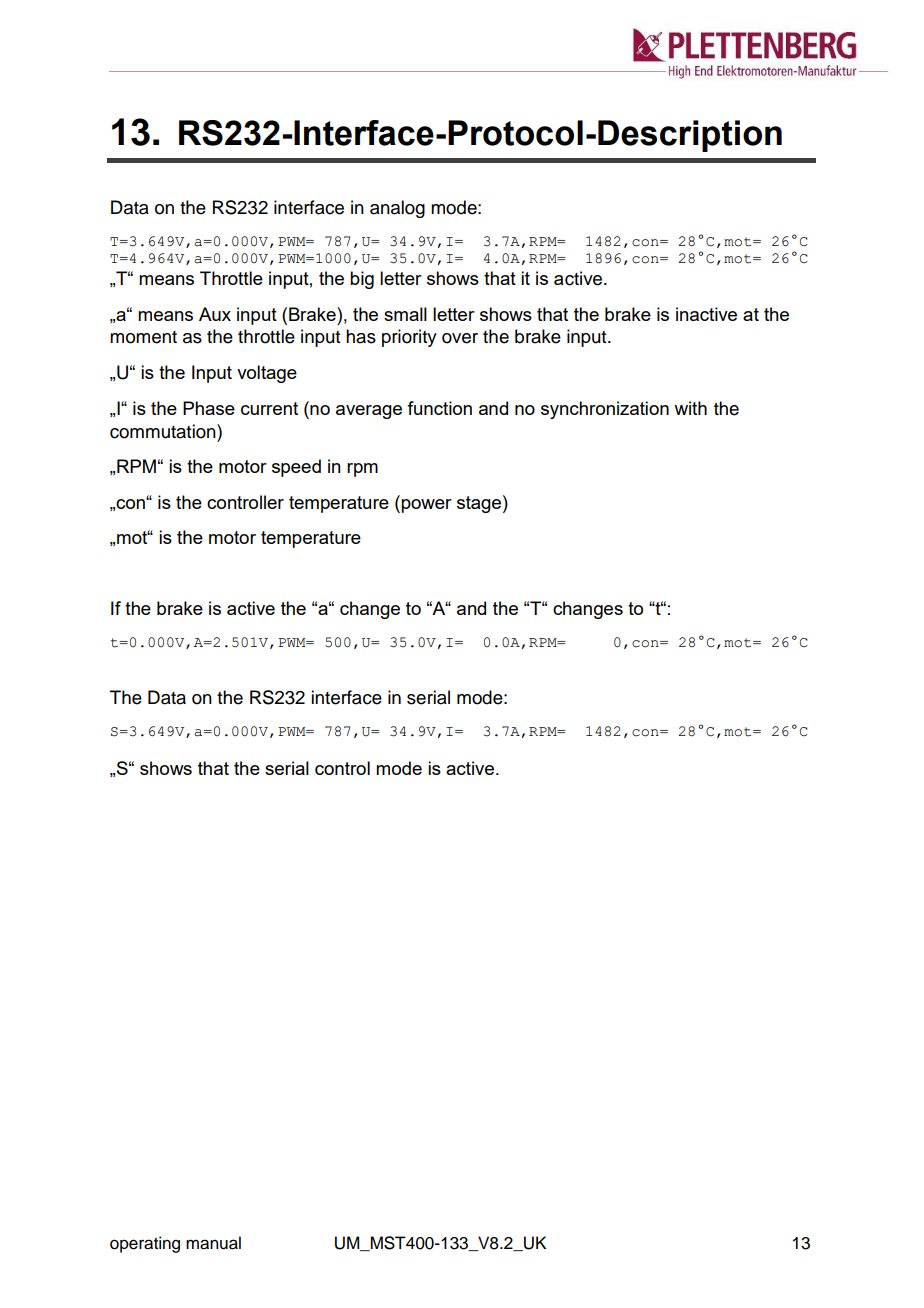  Describe the element at coordinates (215, 314) in the screenshot. I see `Aux` at that location.
